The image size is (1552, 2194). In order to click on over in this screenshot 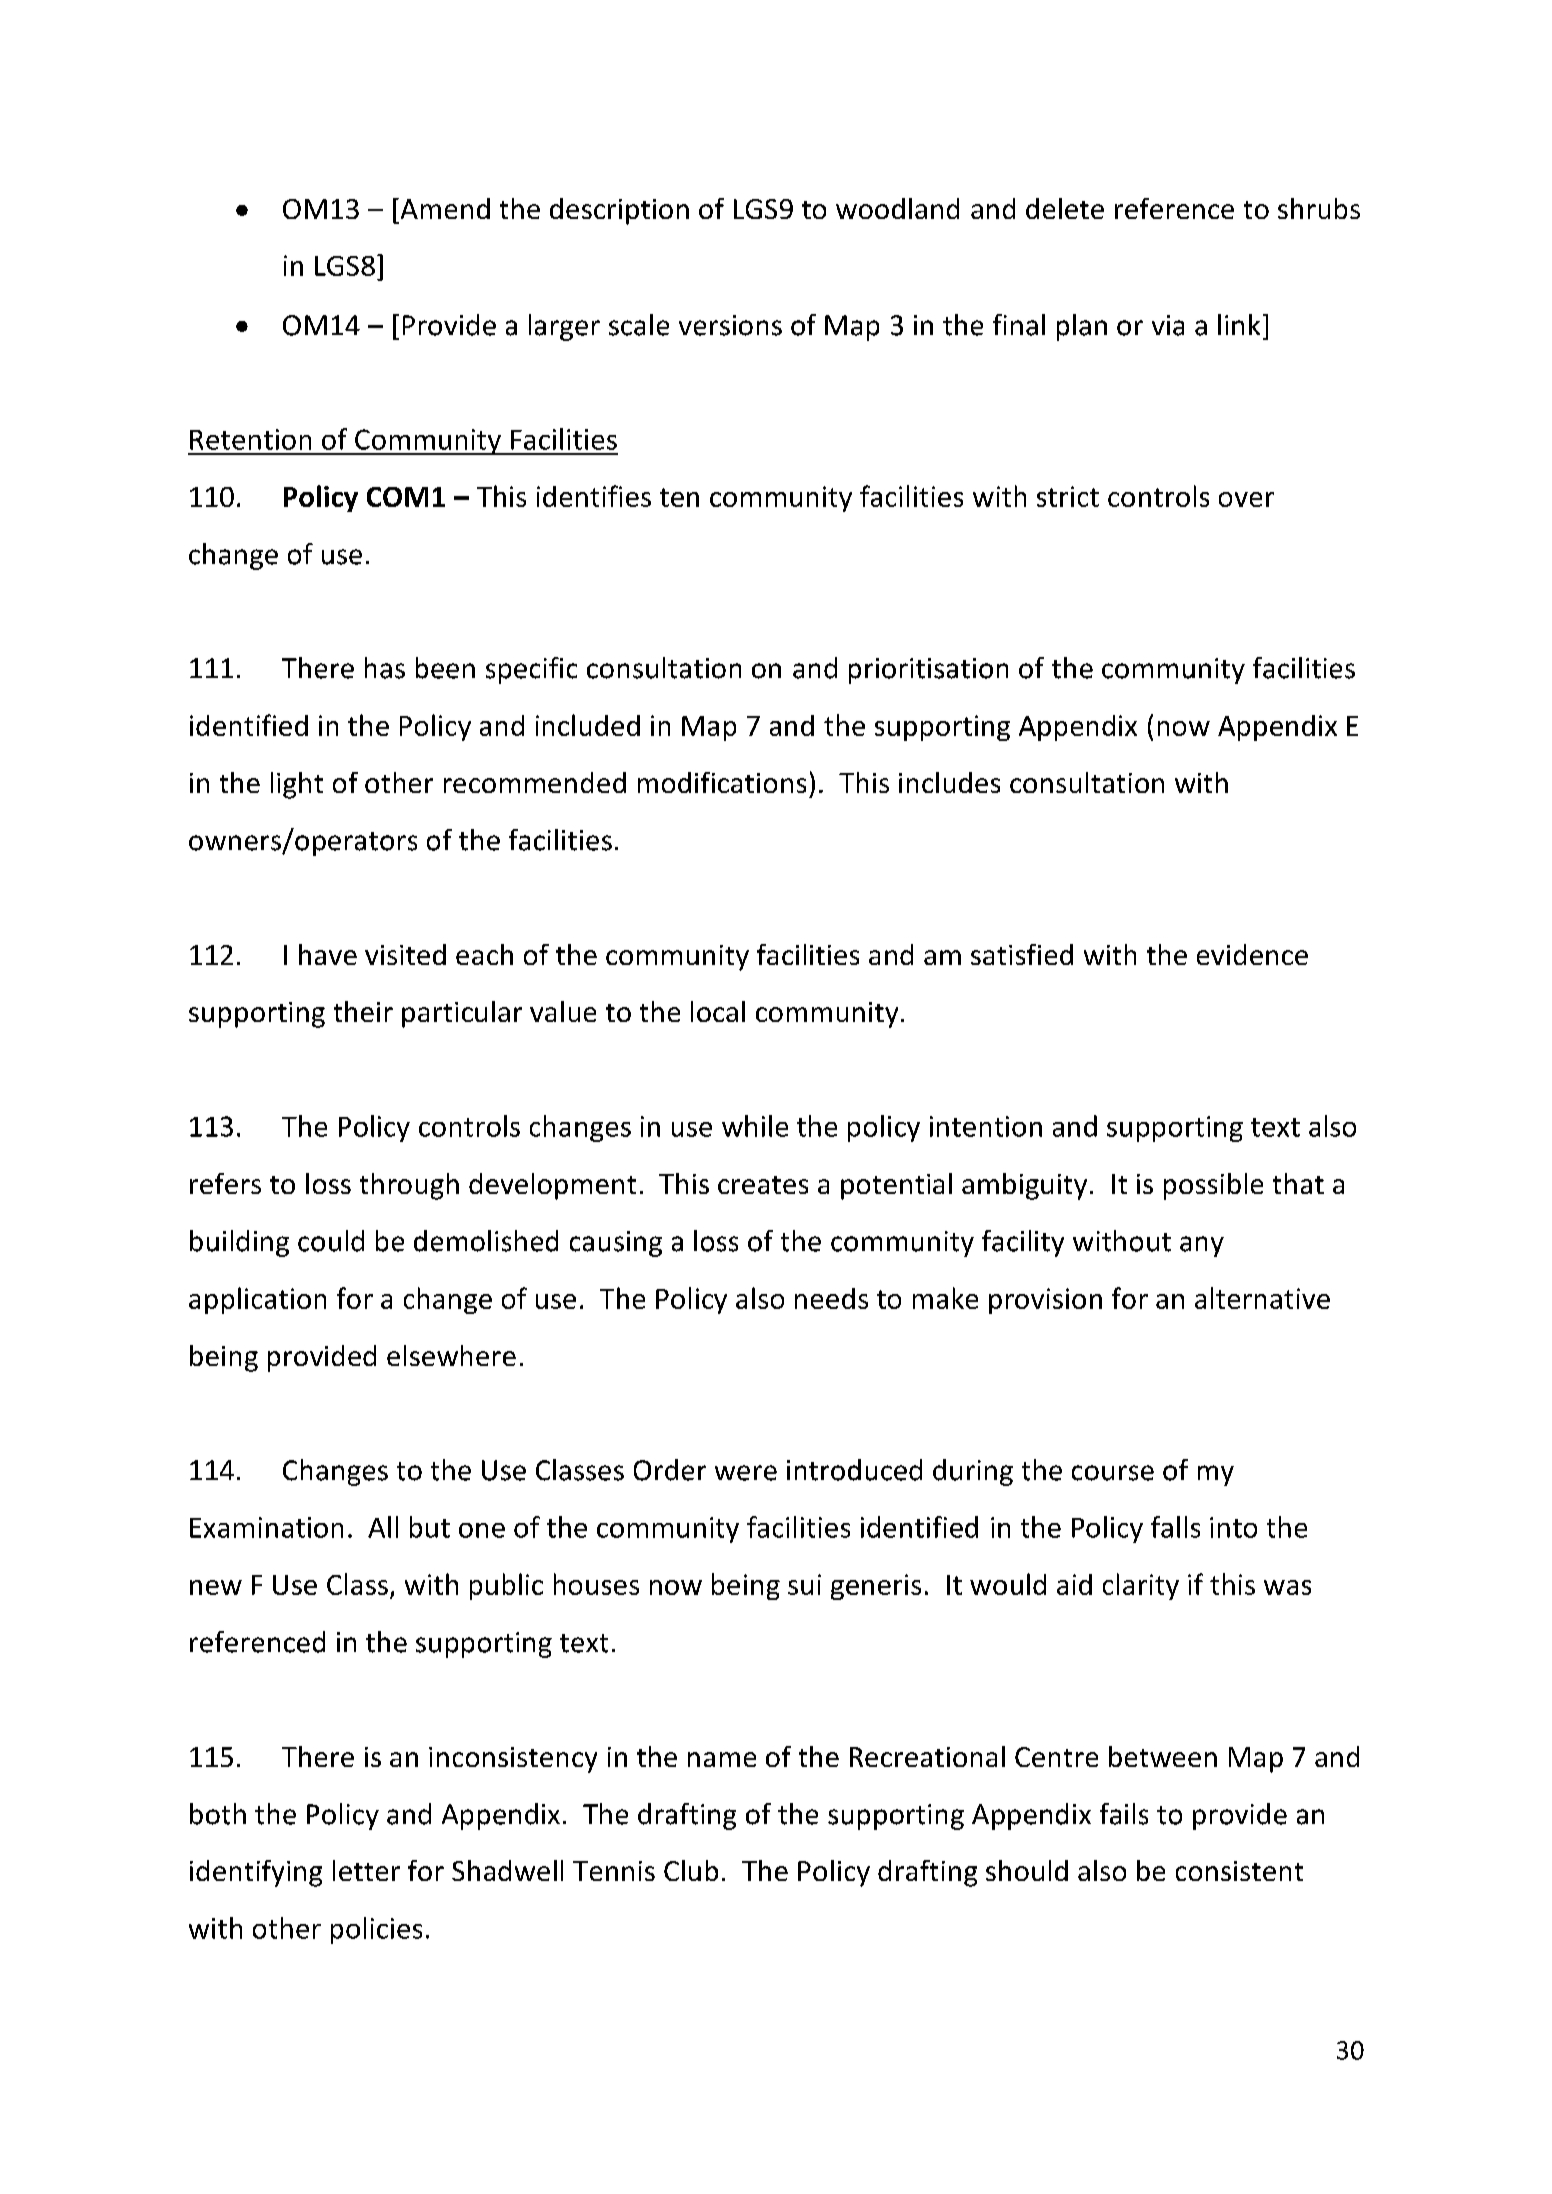, I will do `click(1246, 499)`.
